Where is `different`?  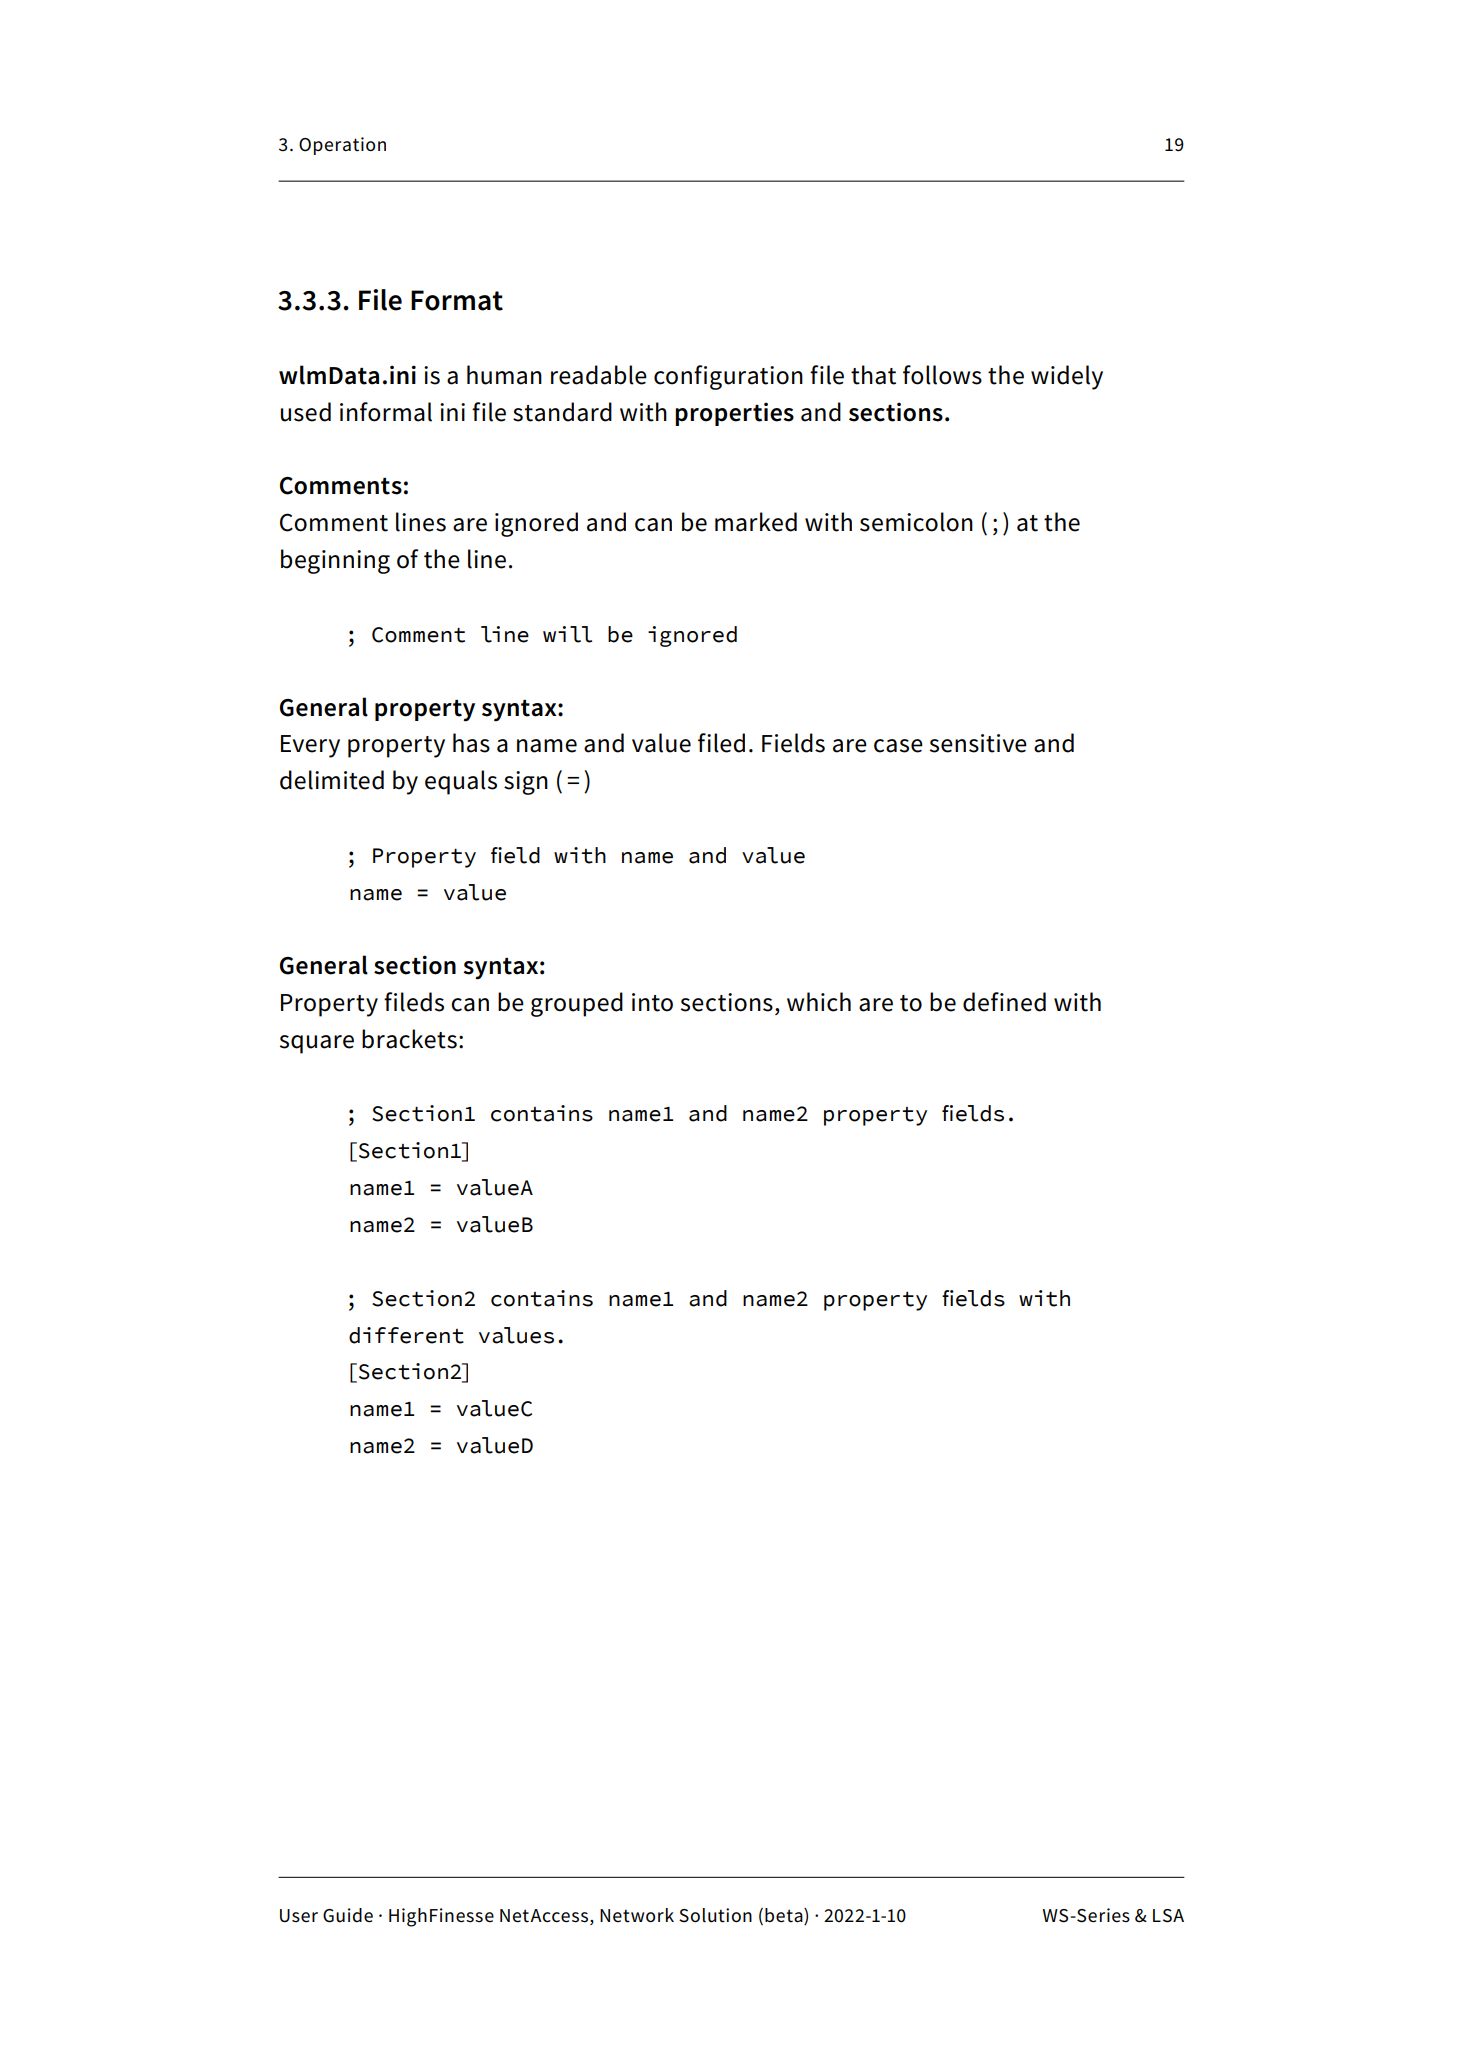 different is located at coordinates (406, 1335).
